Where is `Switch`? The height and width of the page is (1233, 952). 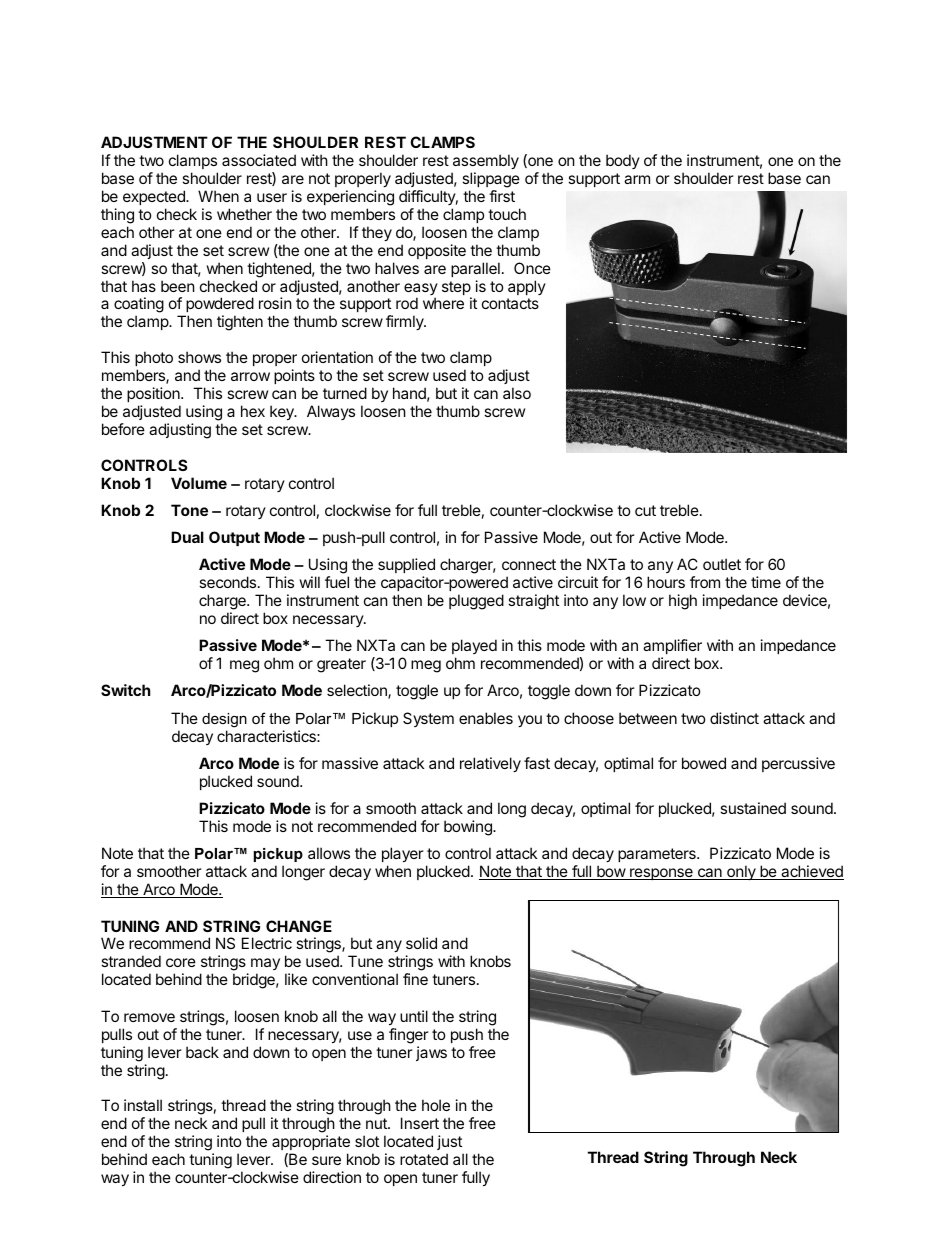
Switch is located at coordinates (125, 690).
